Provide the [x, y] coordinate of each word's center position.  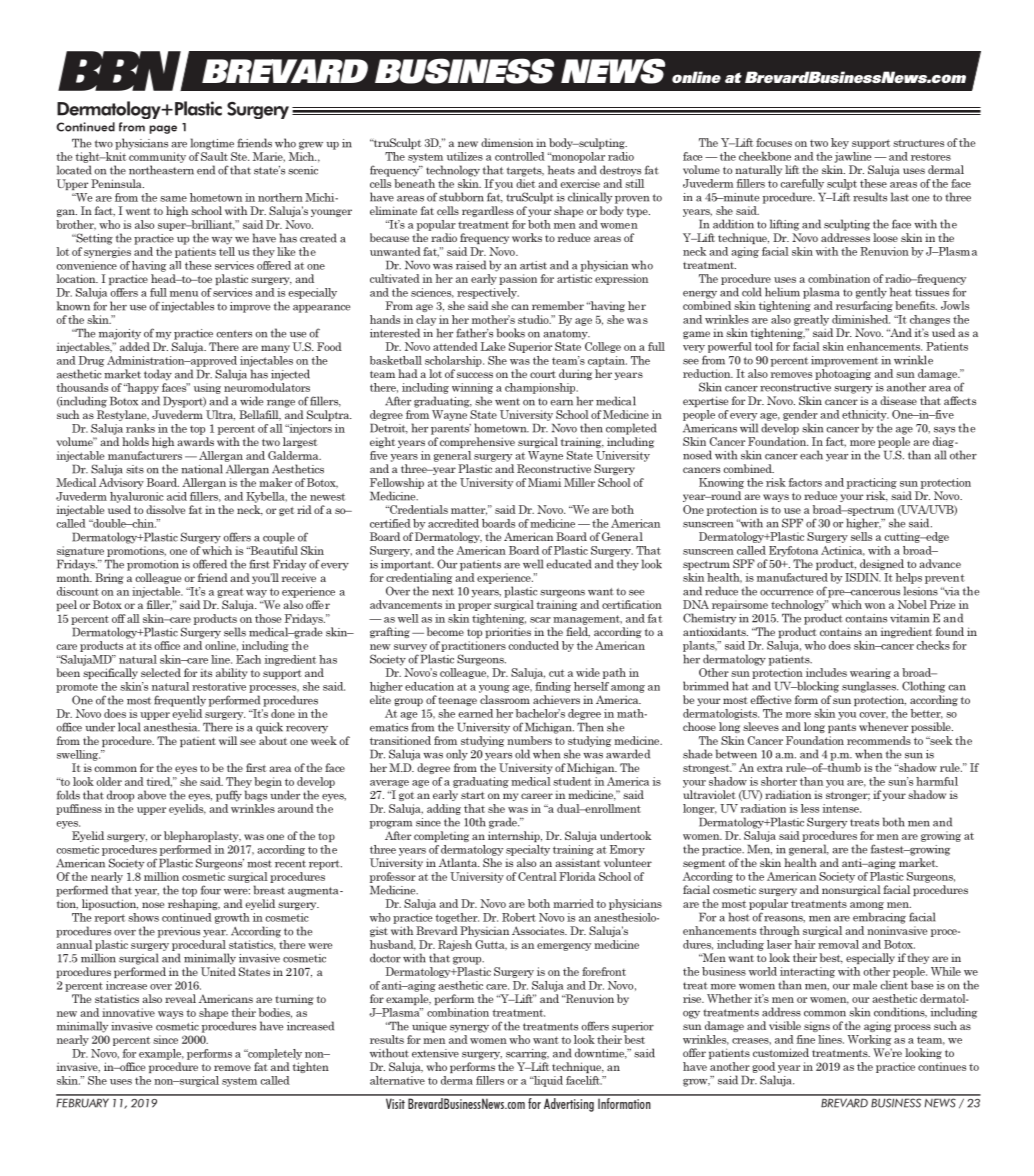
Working [870, 1040]
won [875, 606]
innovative [128, 1012]
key [840, 143]
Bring [109, 578]
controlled [520, 156]
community [157, 157]
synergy [469, 1029]
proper [474, 607]
